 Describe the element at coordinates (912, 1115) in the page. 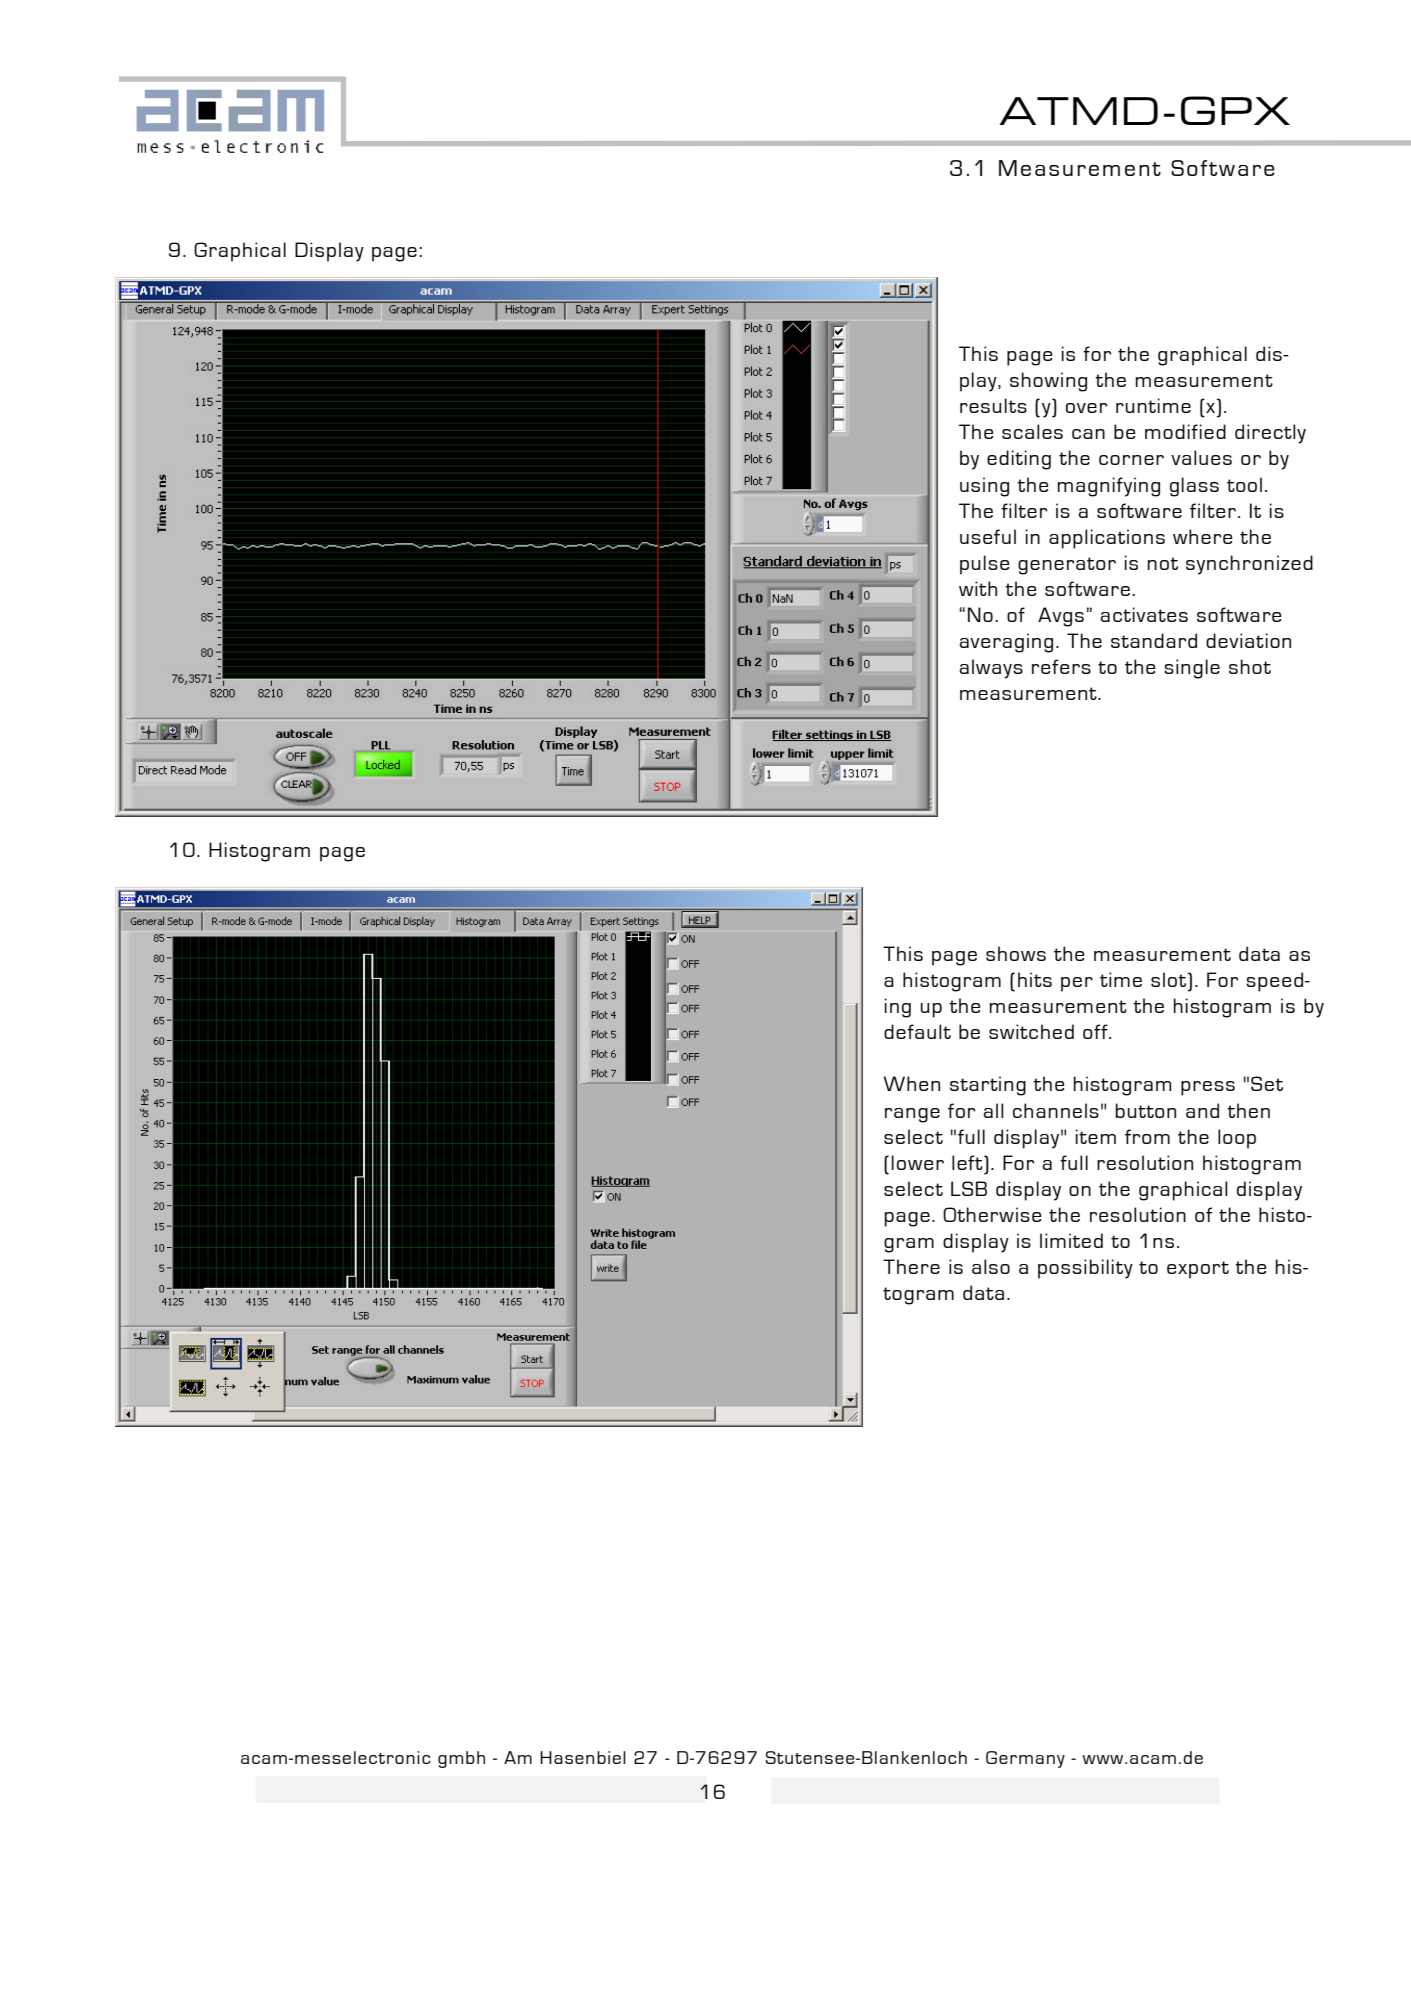

I see `range` at that location.
